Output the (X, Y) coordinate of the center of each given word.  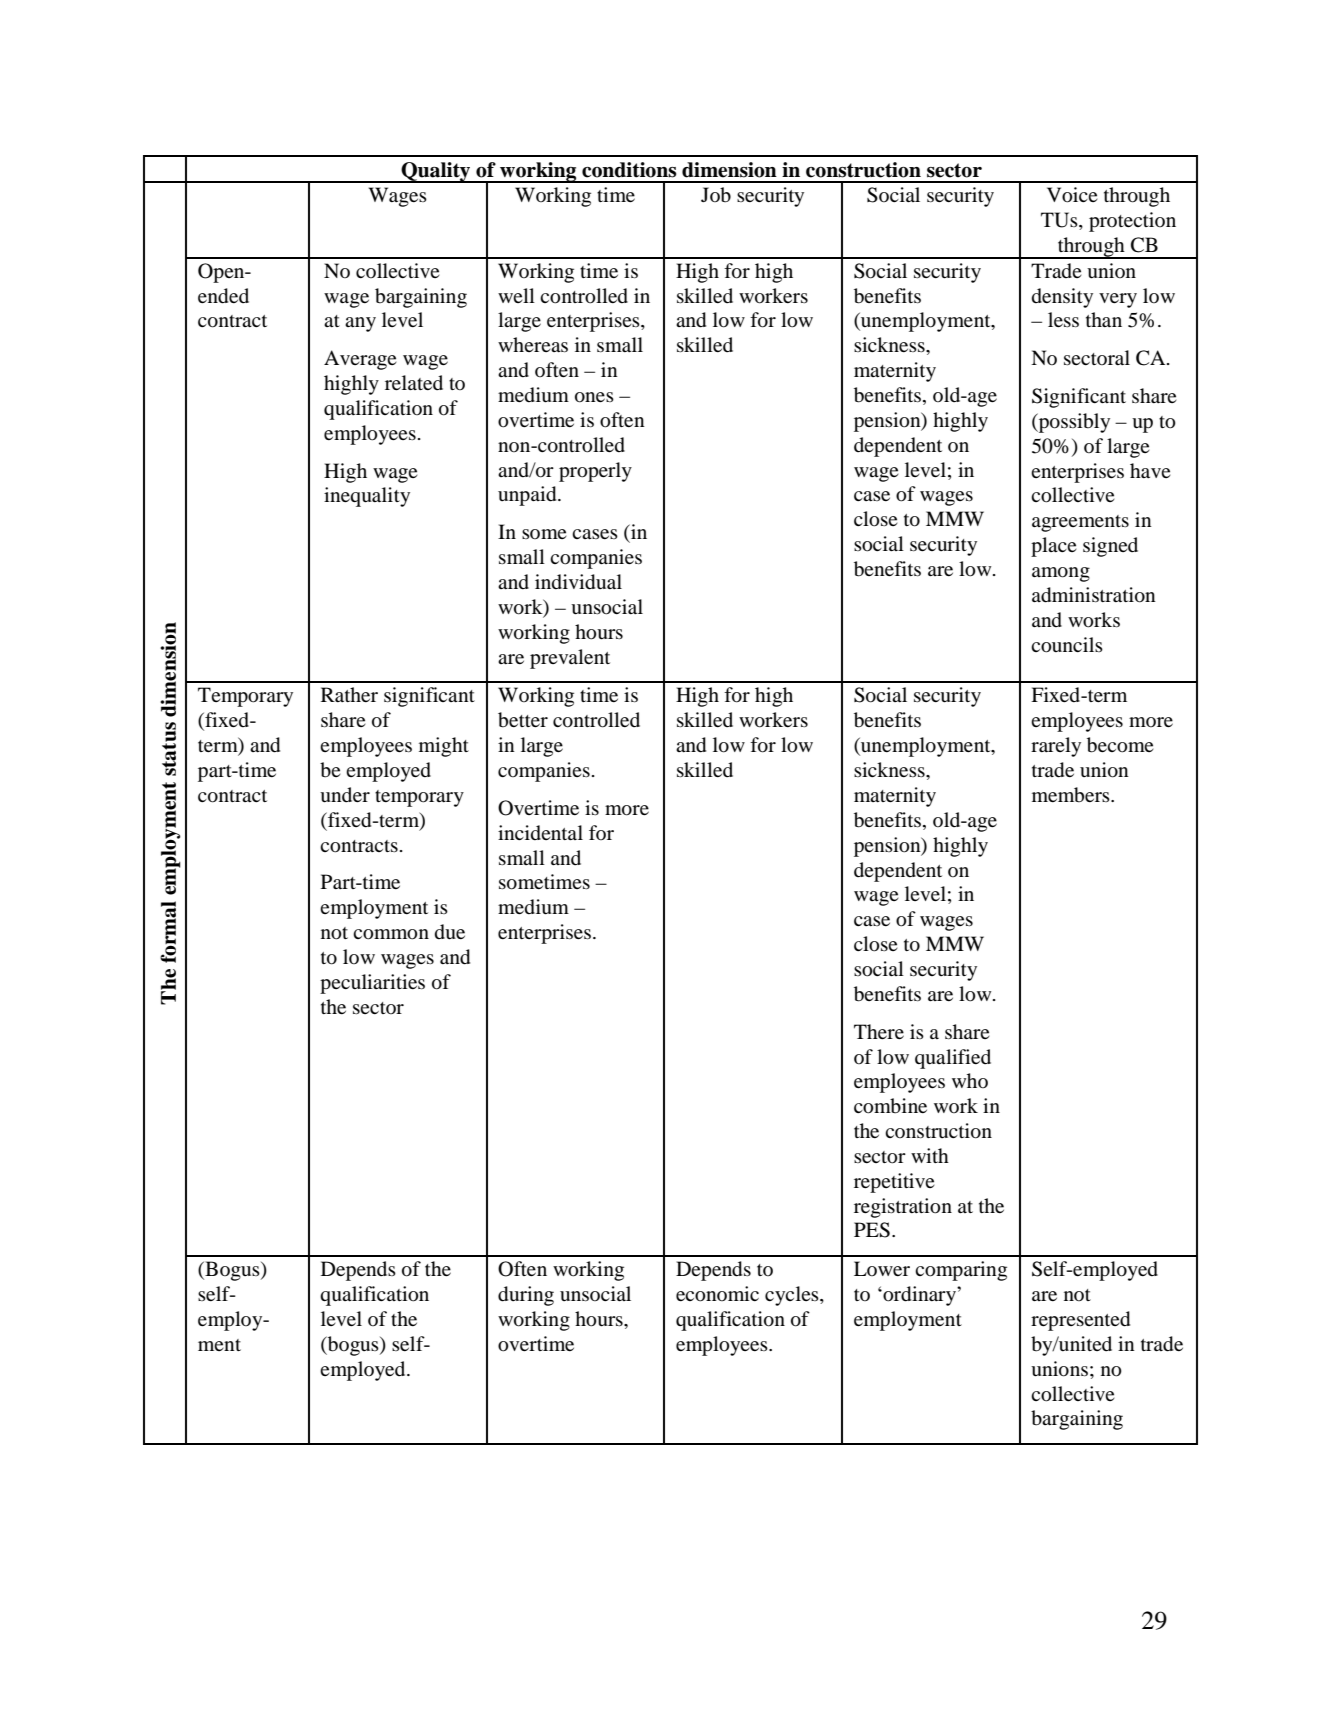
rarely (1056, 747)
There (879, 1031)
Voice (1072, 195)
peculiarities (372, 984)
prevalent (570, 659)
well (516, 295)
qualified (953, 1059)
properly (595, 472)
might (444, 747)
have (1150, 470)
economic (717, 1294)
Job (716, 195)
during (526, 1296)
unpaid (528, 496)
